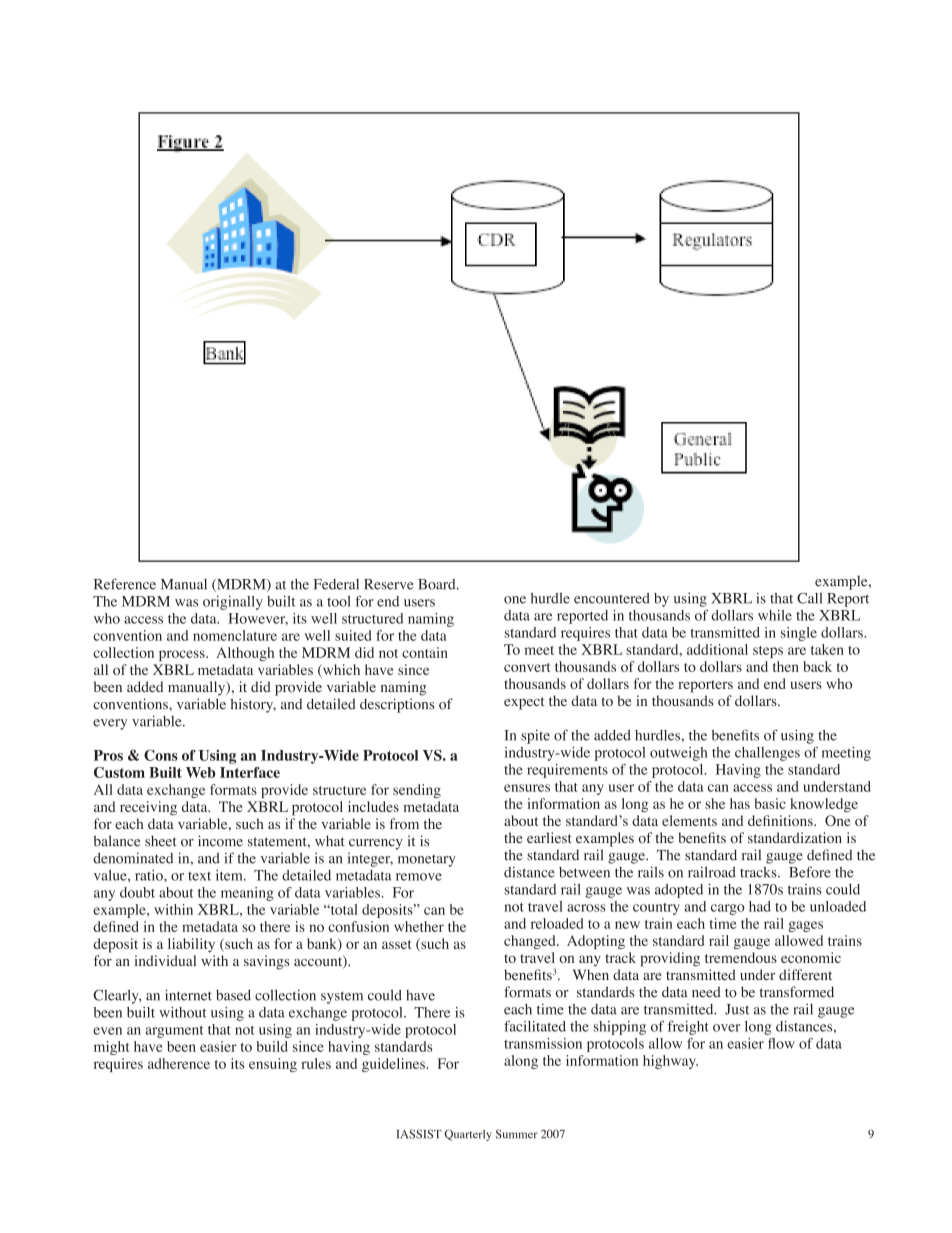 The image size is (952, 1233). I want to click on monetary, so click(426, 861).
